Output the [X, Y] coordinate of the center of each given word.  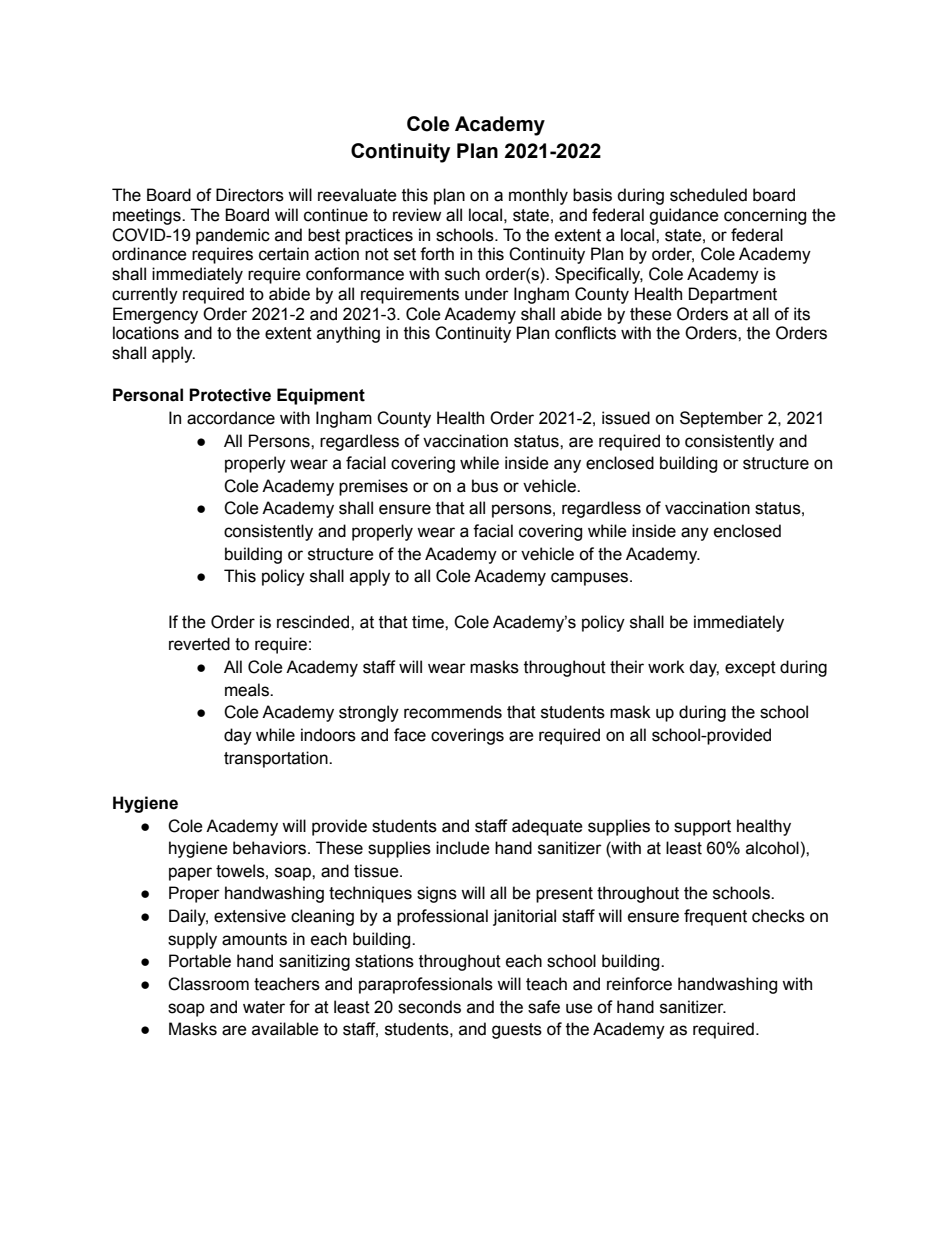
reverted [199, 644]
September [721, 419]
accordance [231, 418]
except [750, 669]
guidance [684, 216]
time [429, 622]
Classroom [208, 984]
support [702, 828]
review [417, 215]
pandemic [233, 236]
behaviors [271, 848]
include [463, 848]
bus [485, 486]
